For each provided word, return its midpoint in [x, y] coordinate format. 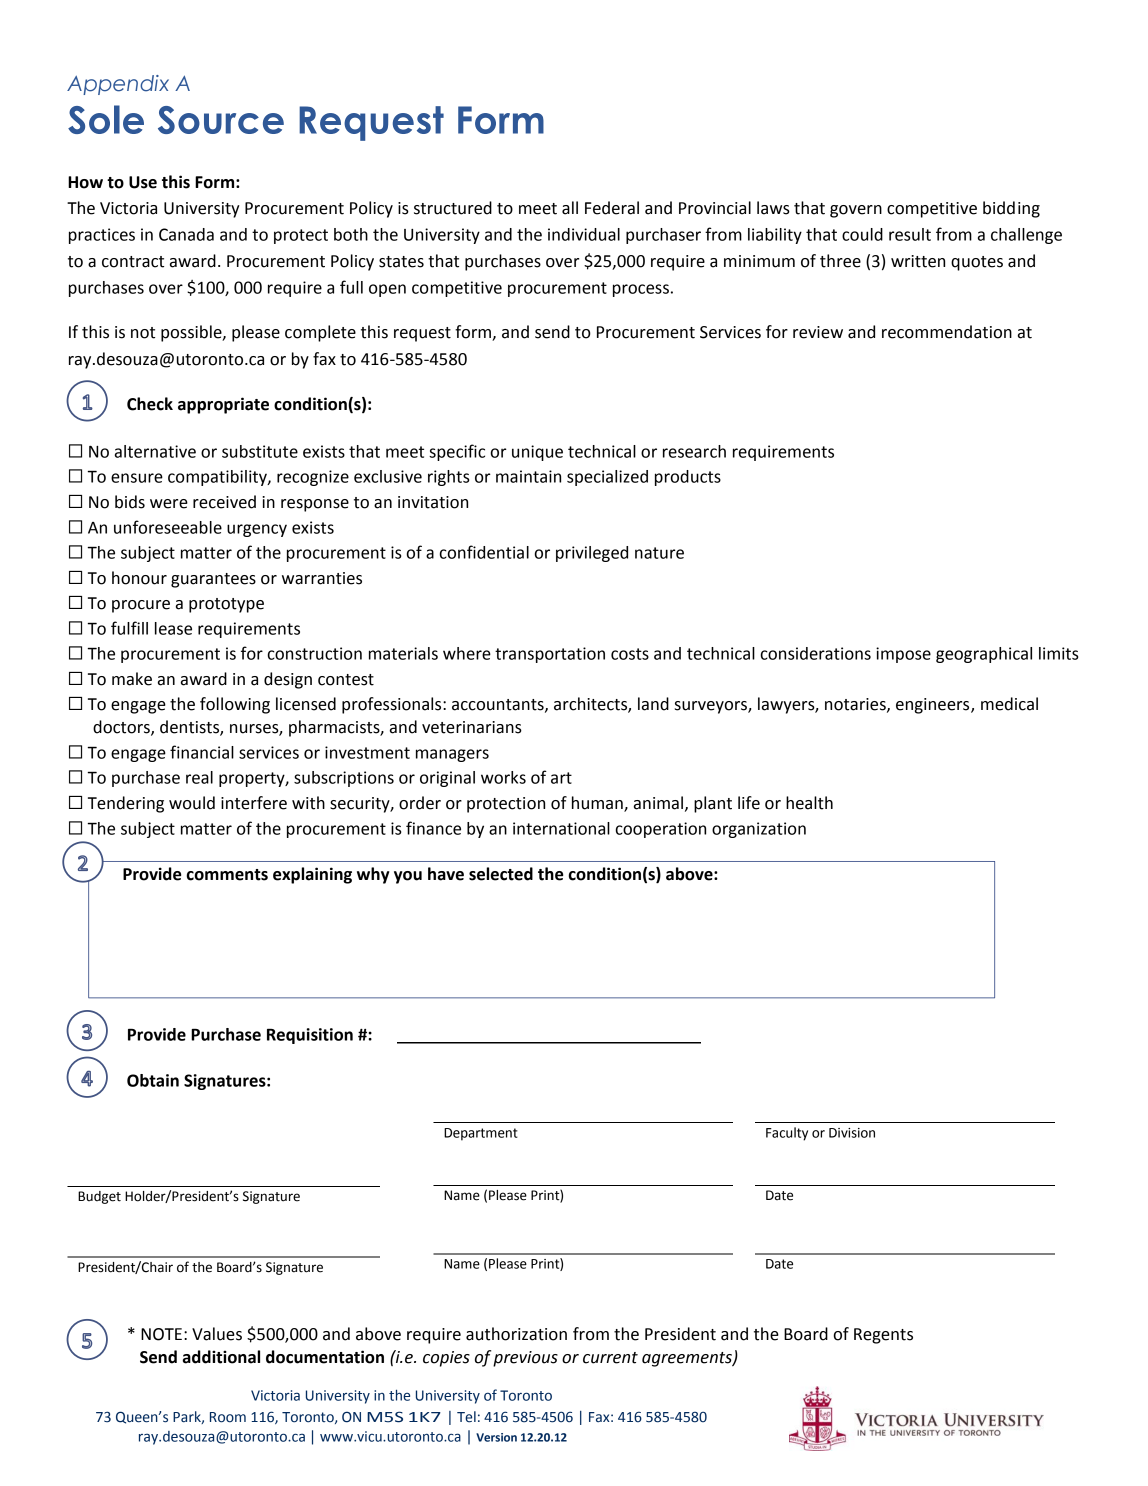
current [610, 1358]
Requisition [310, 1036]
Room [228, 1417]
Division [852, 1133]
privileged [592, 554]
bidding [1011, 209]
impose [903, 655]
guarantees [213, 580]
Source [221, 120]
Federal [612, 208]
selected [501, 874]
